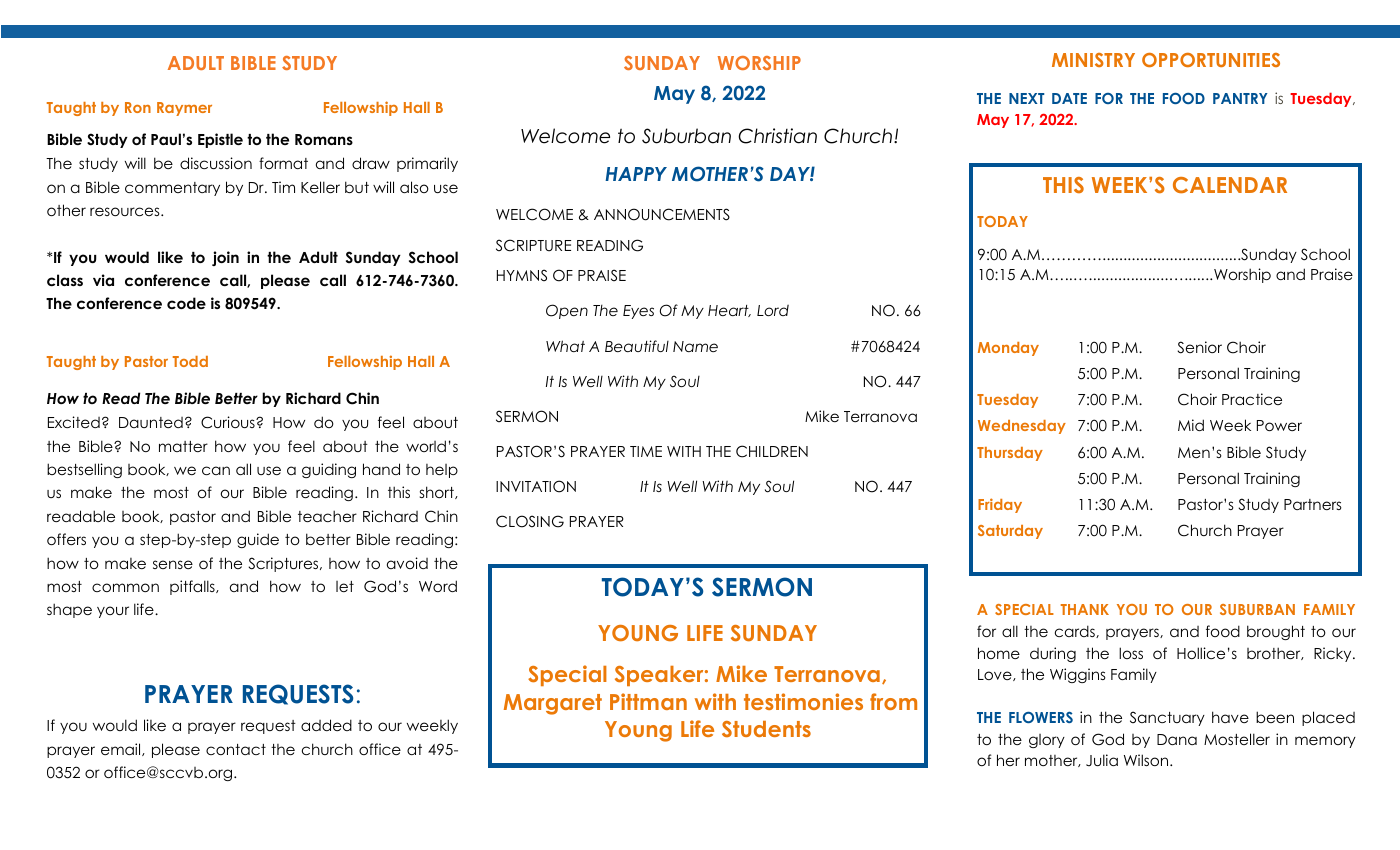 The width and height of the image is (1400, 850). I want to click on Senior, so click(1199, 347).
